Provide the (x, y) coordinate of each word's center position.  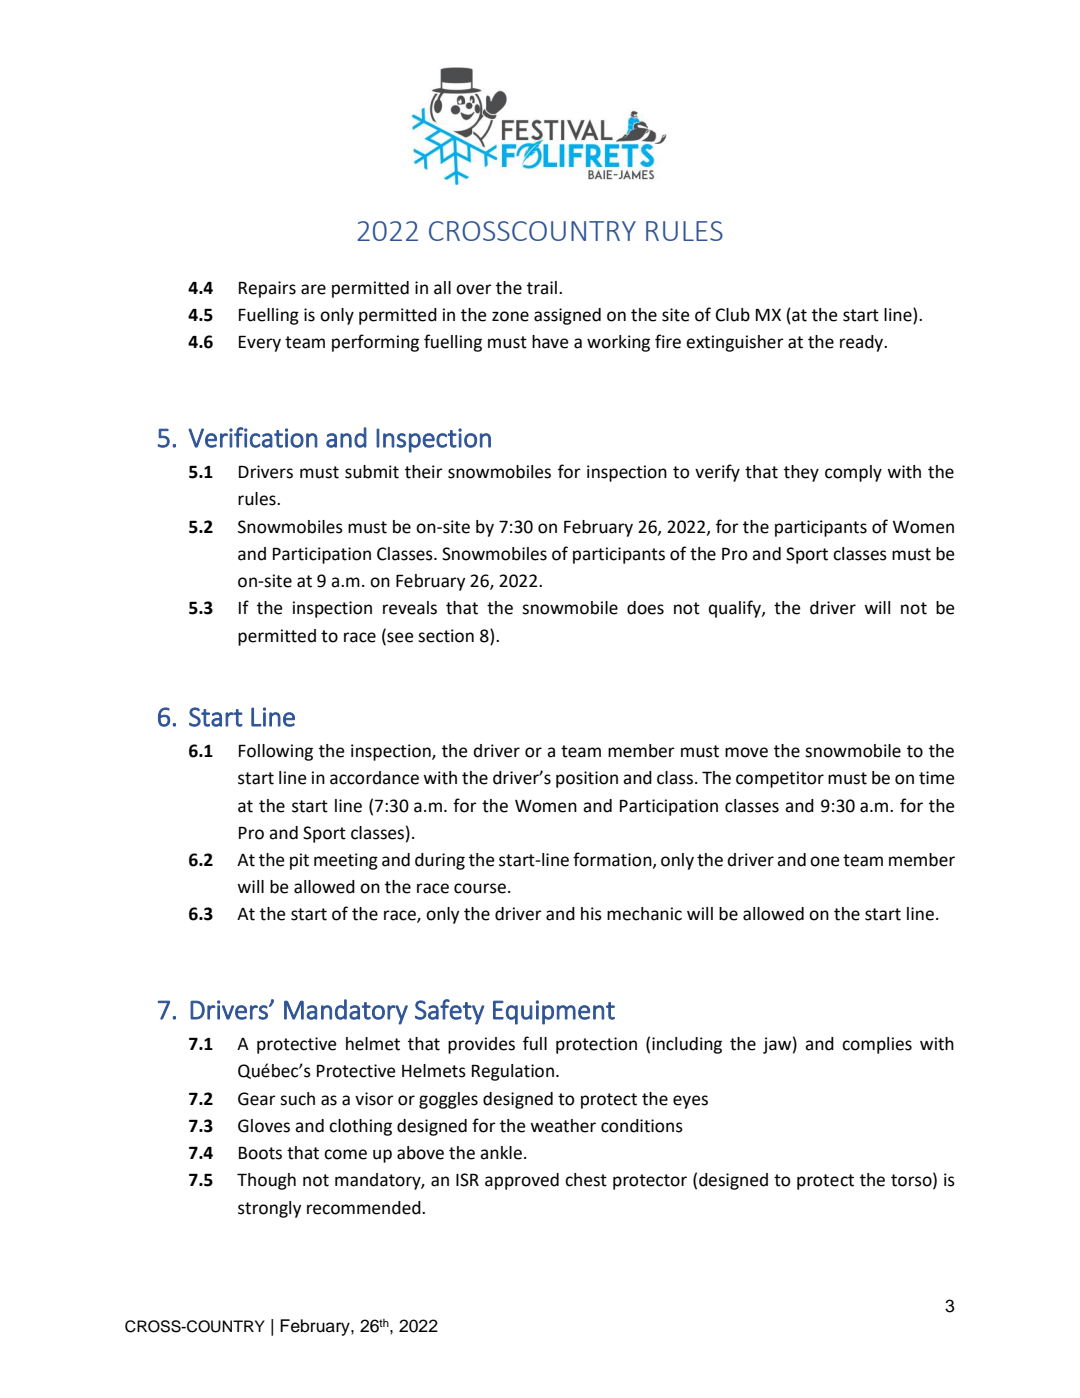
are (313, 289)
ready (863, 343)
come (345, 1154)
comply (853, 473)
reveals (410, 608)
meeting (346, 861)
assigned (567, 316)
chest (586, 1180)
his (591, 914)
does (645, 608)
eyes (690, 1102)
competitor (780, 779)
